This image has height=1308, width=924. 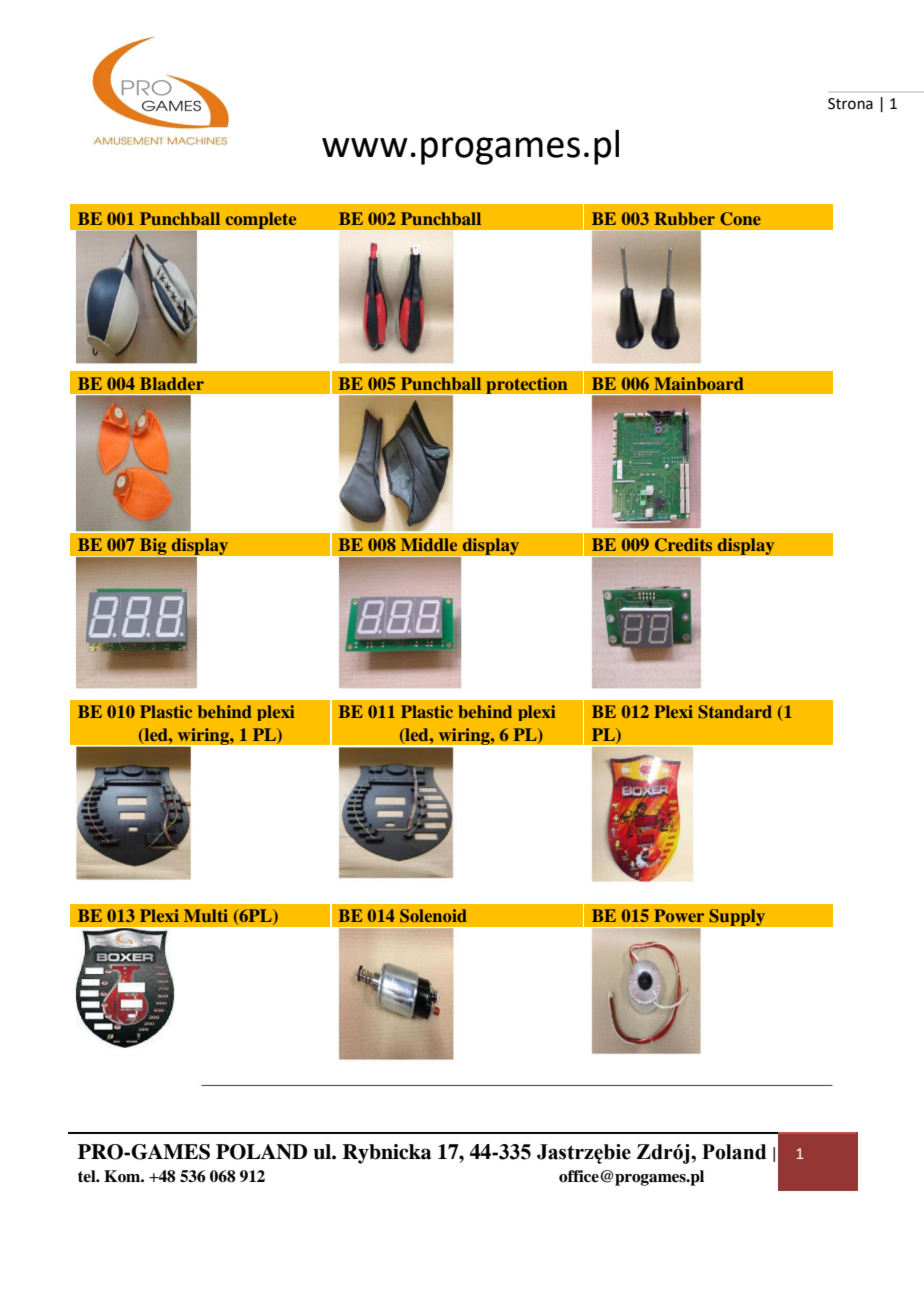 I want to click on Cone, so click(x=740, y=219).
